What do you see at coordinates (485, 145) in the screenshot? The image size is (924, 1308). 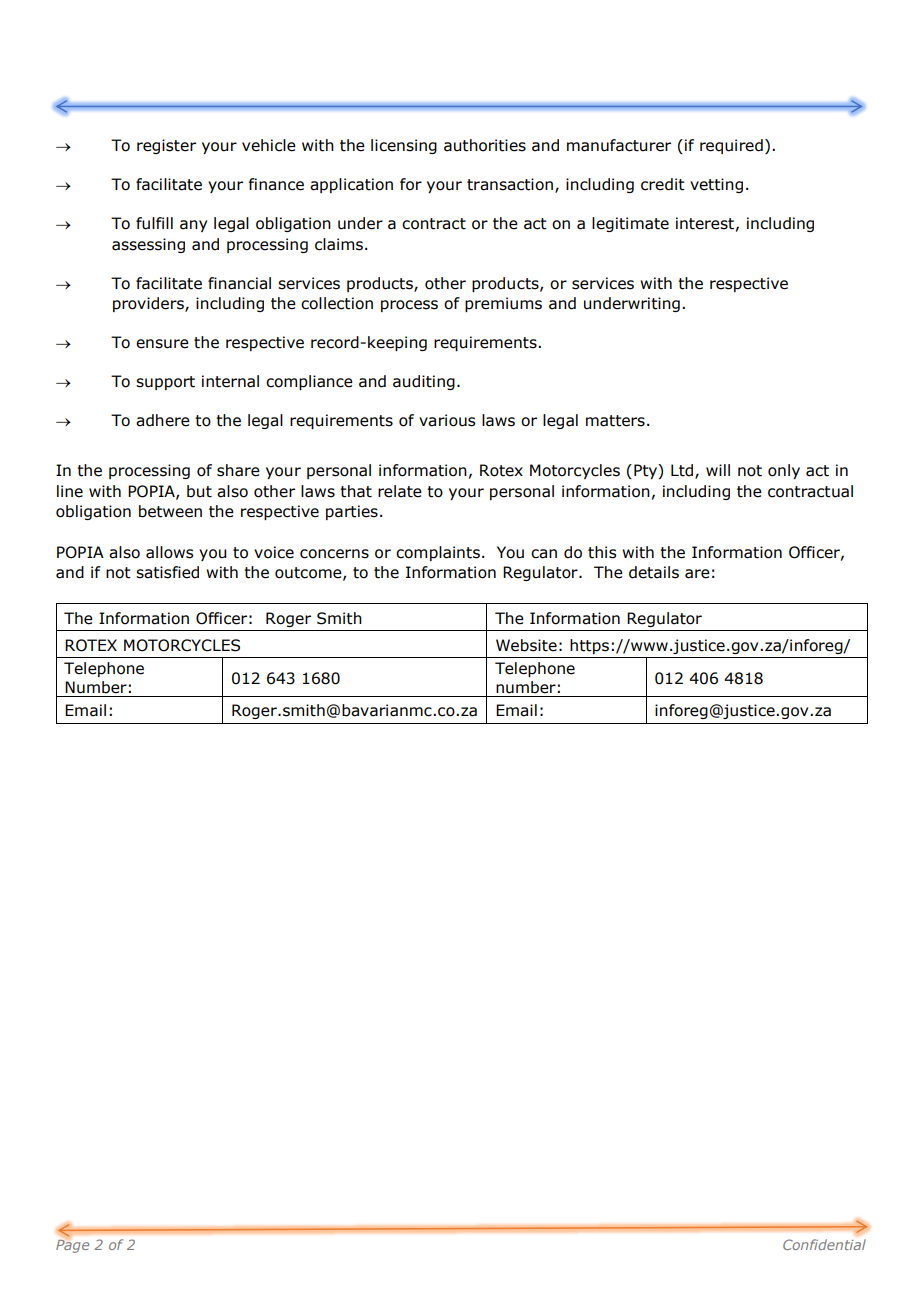 I see `authorities` at bounding box center [485, 145].
